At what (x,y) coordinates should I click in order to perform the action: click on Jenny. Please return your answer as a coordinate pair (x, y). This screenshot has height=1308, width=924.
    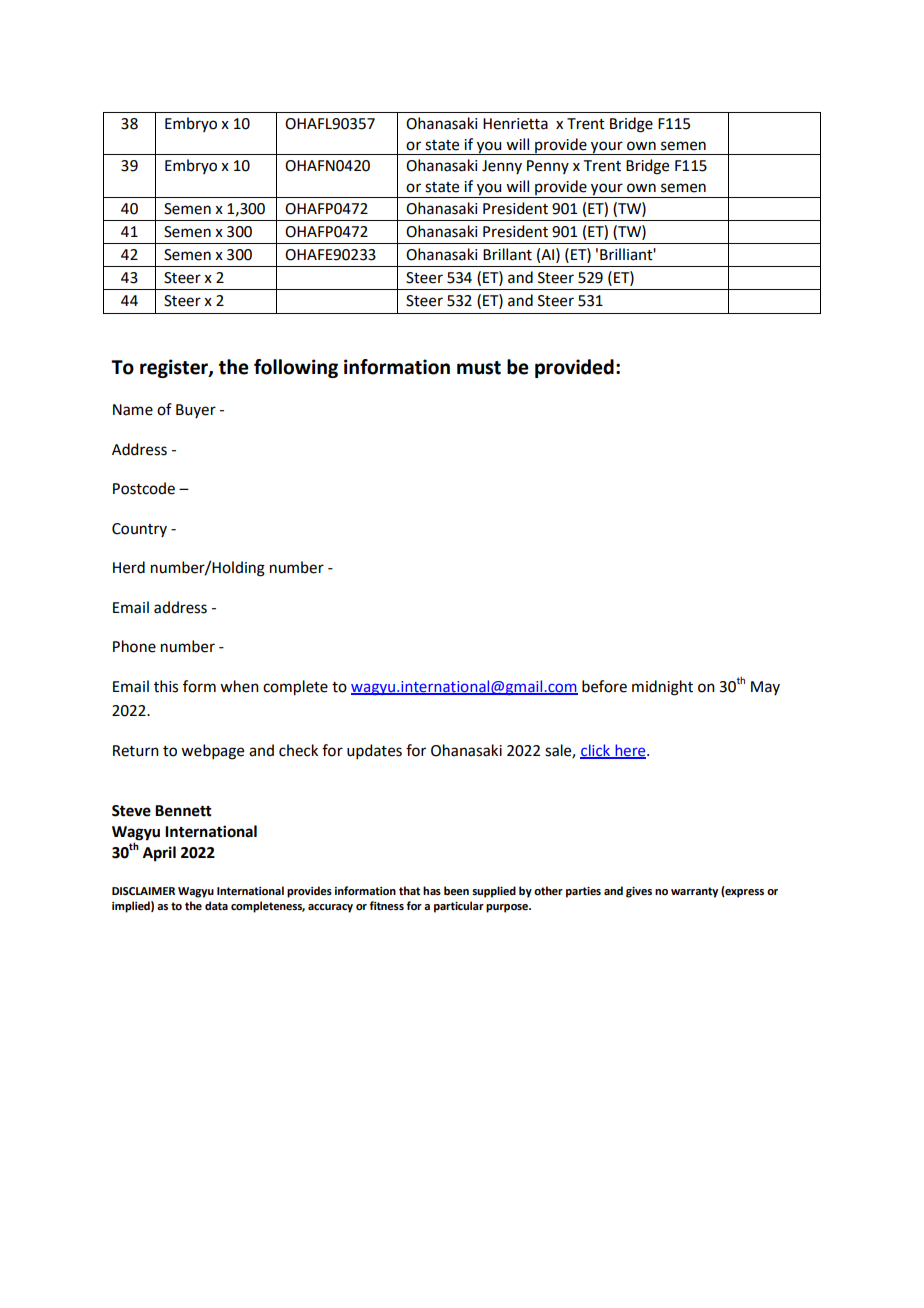
    Looking at the image, I should click on (502, 167).
